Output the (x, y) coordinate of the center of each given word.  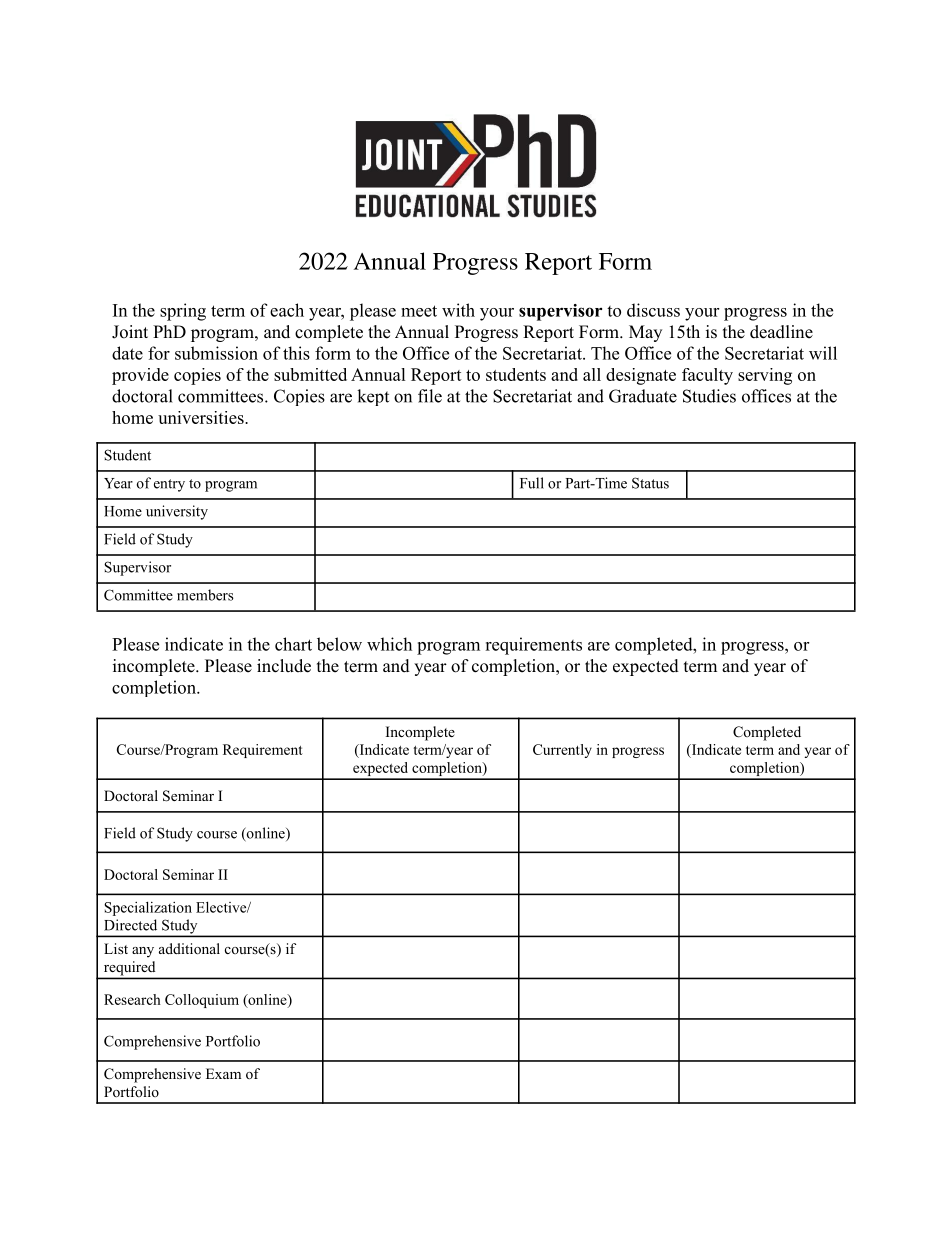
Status (650, 483)
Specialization (148, 909)
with (458, 310)
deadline (781, 332)
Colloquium (202, 1001)
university (177, 512)
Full (532, 483)
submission (216, 353)
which (389, 644)
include (284, 666)
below (339, 644)
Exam (223, 1073)
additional (189, 949)
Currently (562, 751)
